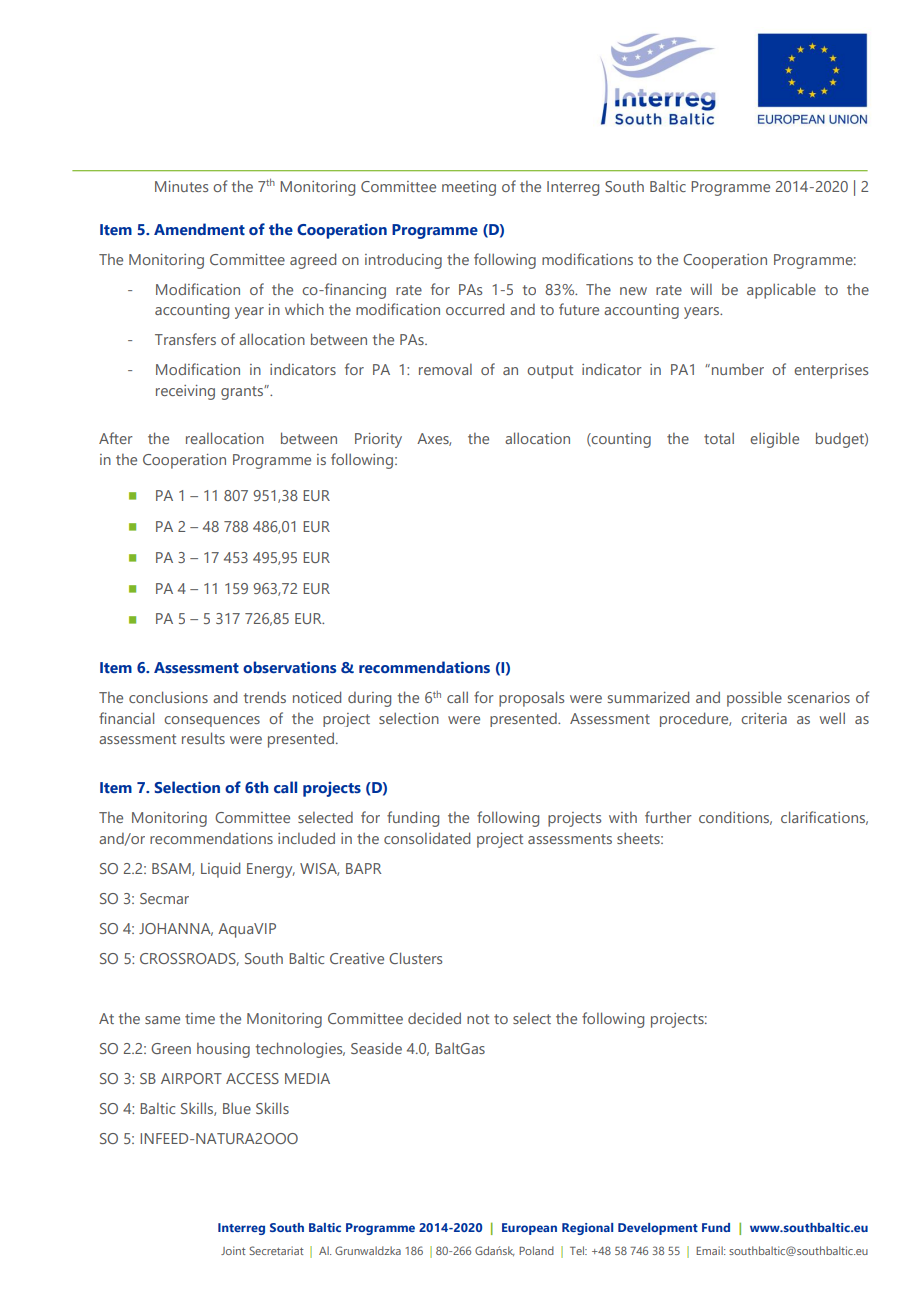 The image size is (924, 1308). Describe the element at coordinates (531, 699) in the image. I see `proposals` at that location.
